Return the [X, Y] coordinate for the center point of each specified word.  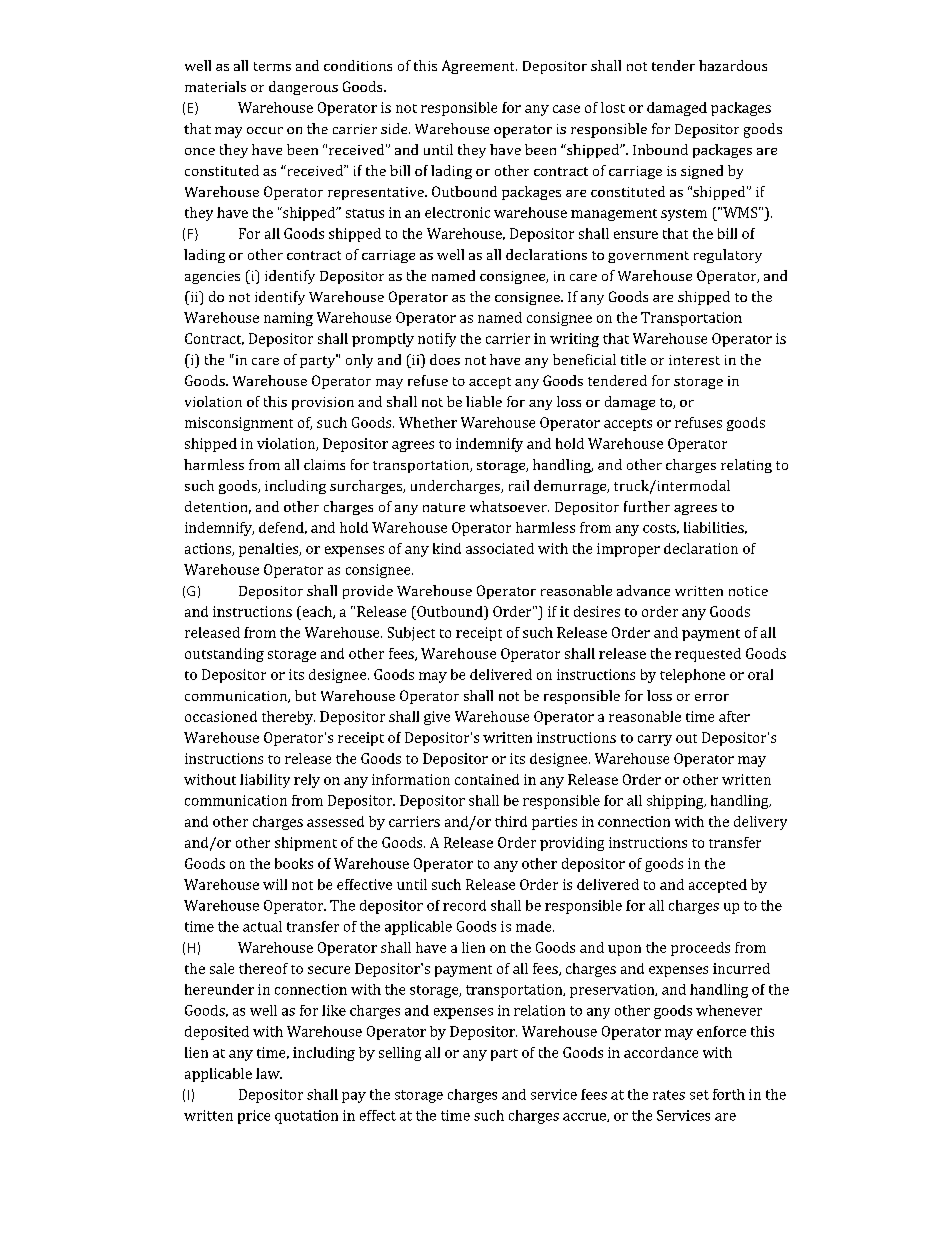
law [269, 1073]
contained [487, 779]
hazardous [733, 65]
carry [655, 740]
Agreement [479, 67]
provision [323, 403]
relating [746, 466]
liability [265, 781]
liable [484, 401]
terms [272, 66]
